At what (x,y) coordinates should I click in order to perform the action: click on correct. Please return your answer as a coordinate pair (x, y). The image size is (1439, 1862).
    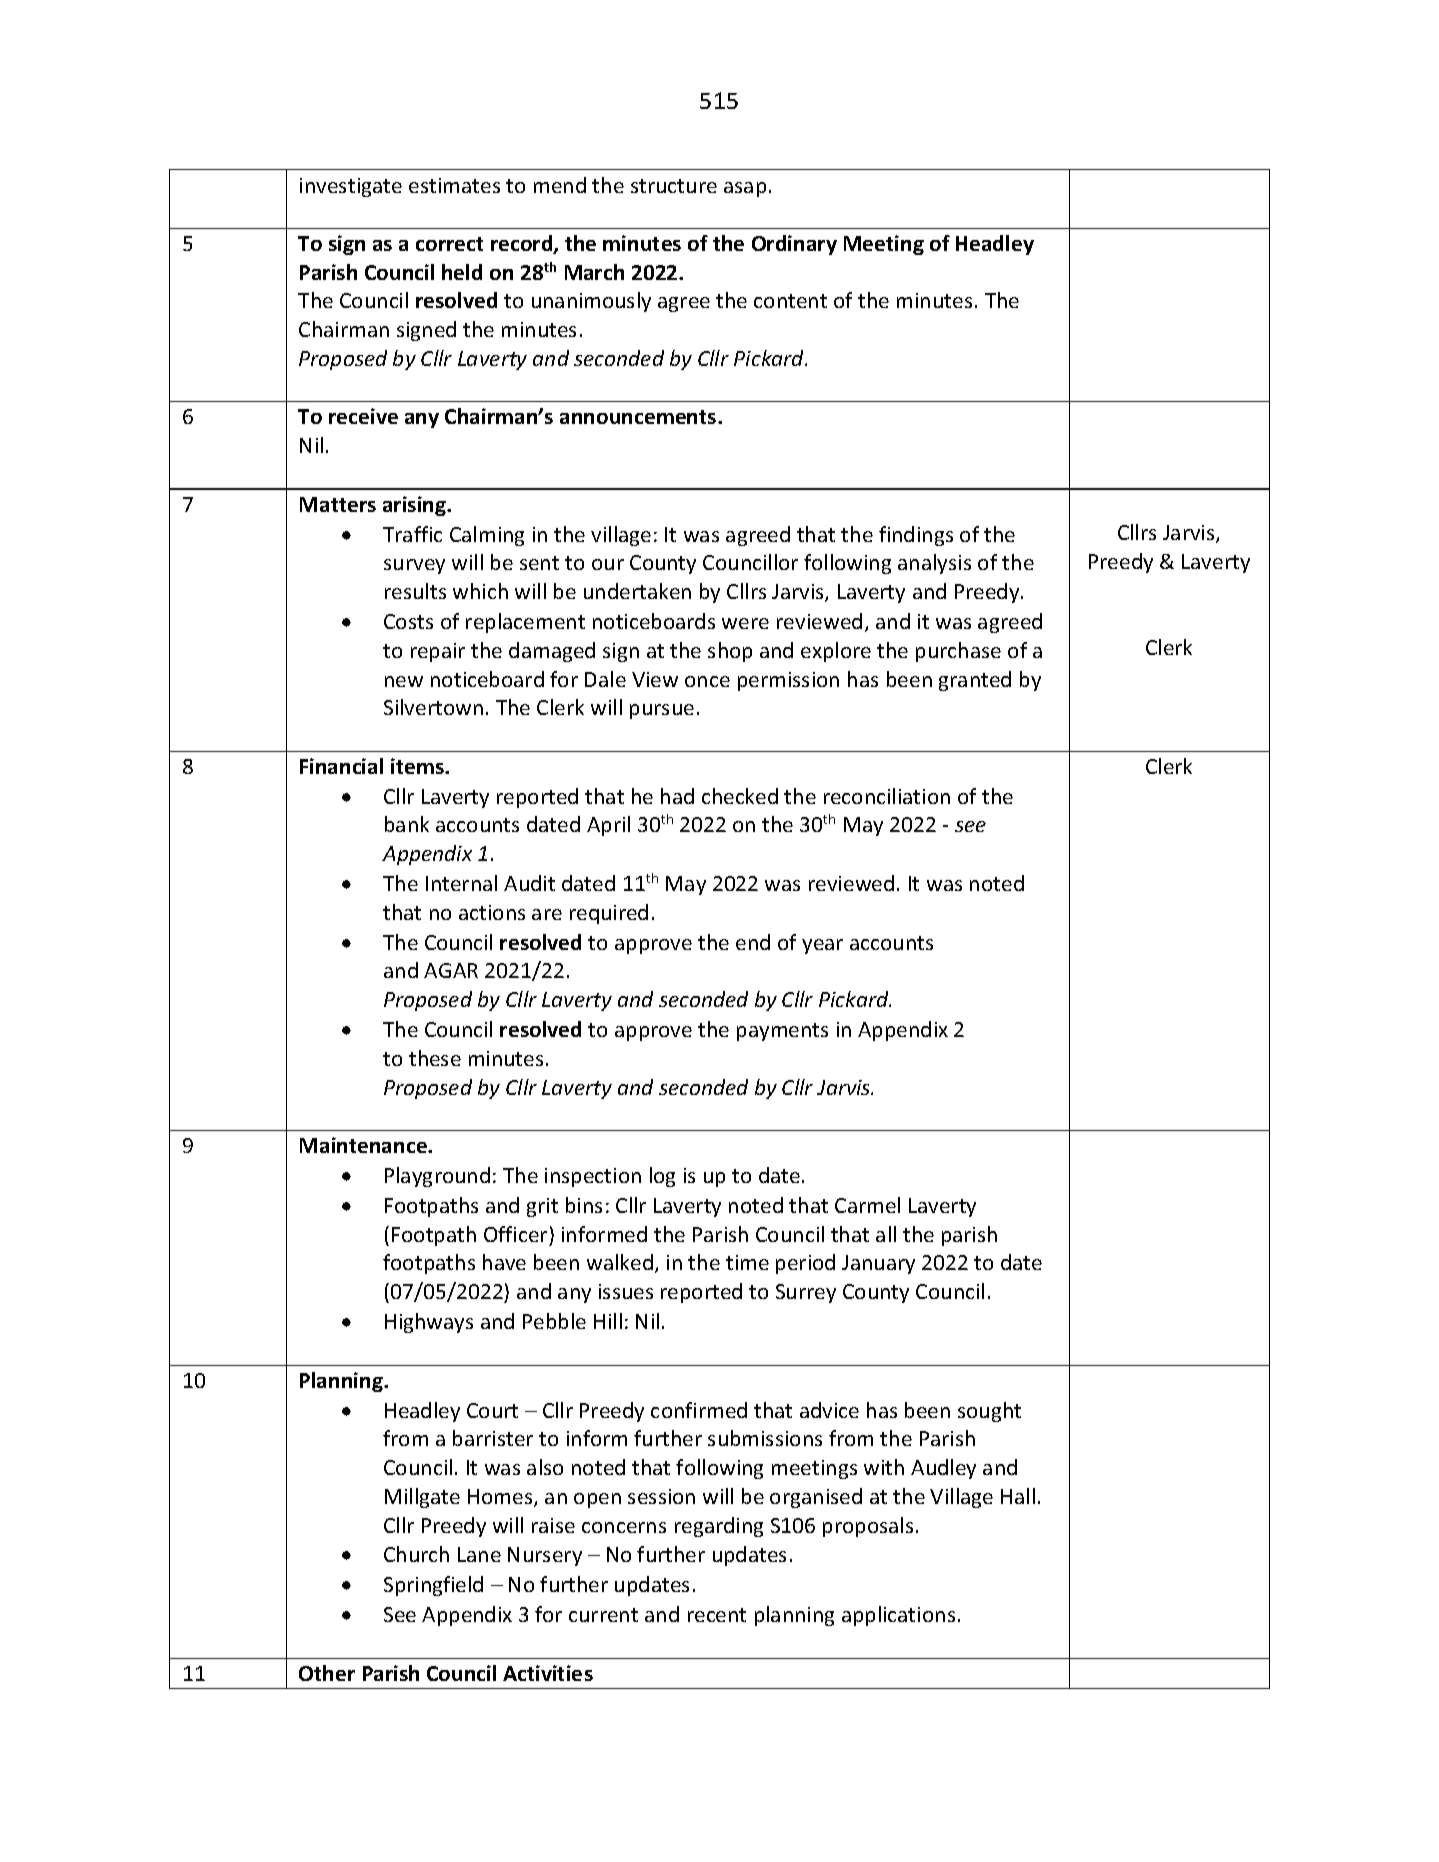
    Looking at the image, I should click on (449, 244).
